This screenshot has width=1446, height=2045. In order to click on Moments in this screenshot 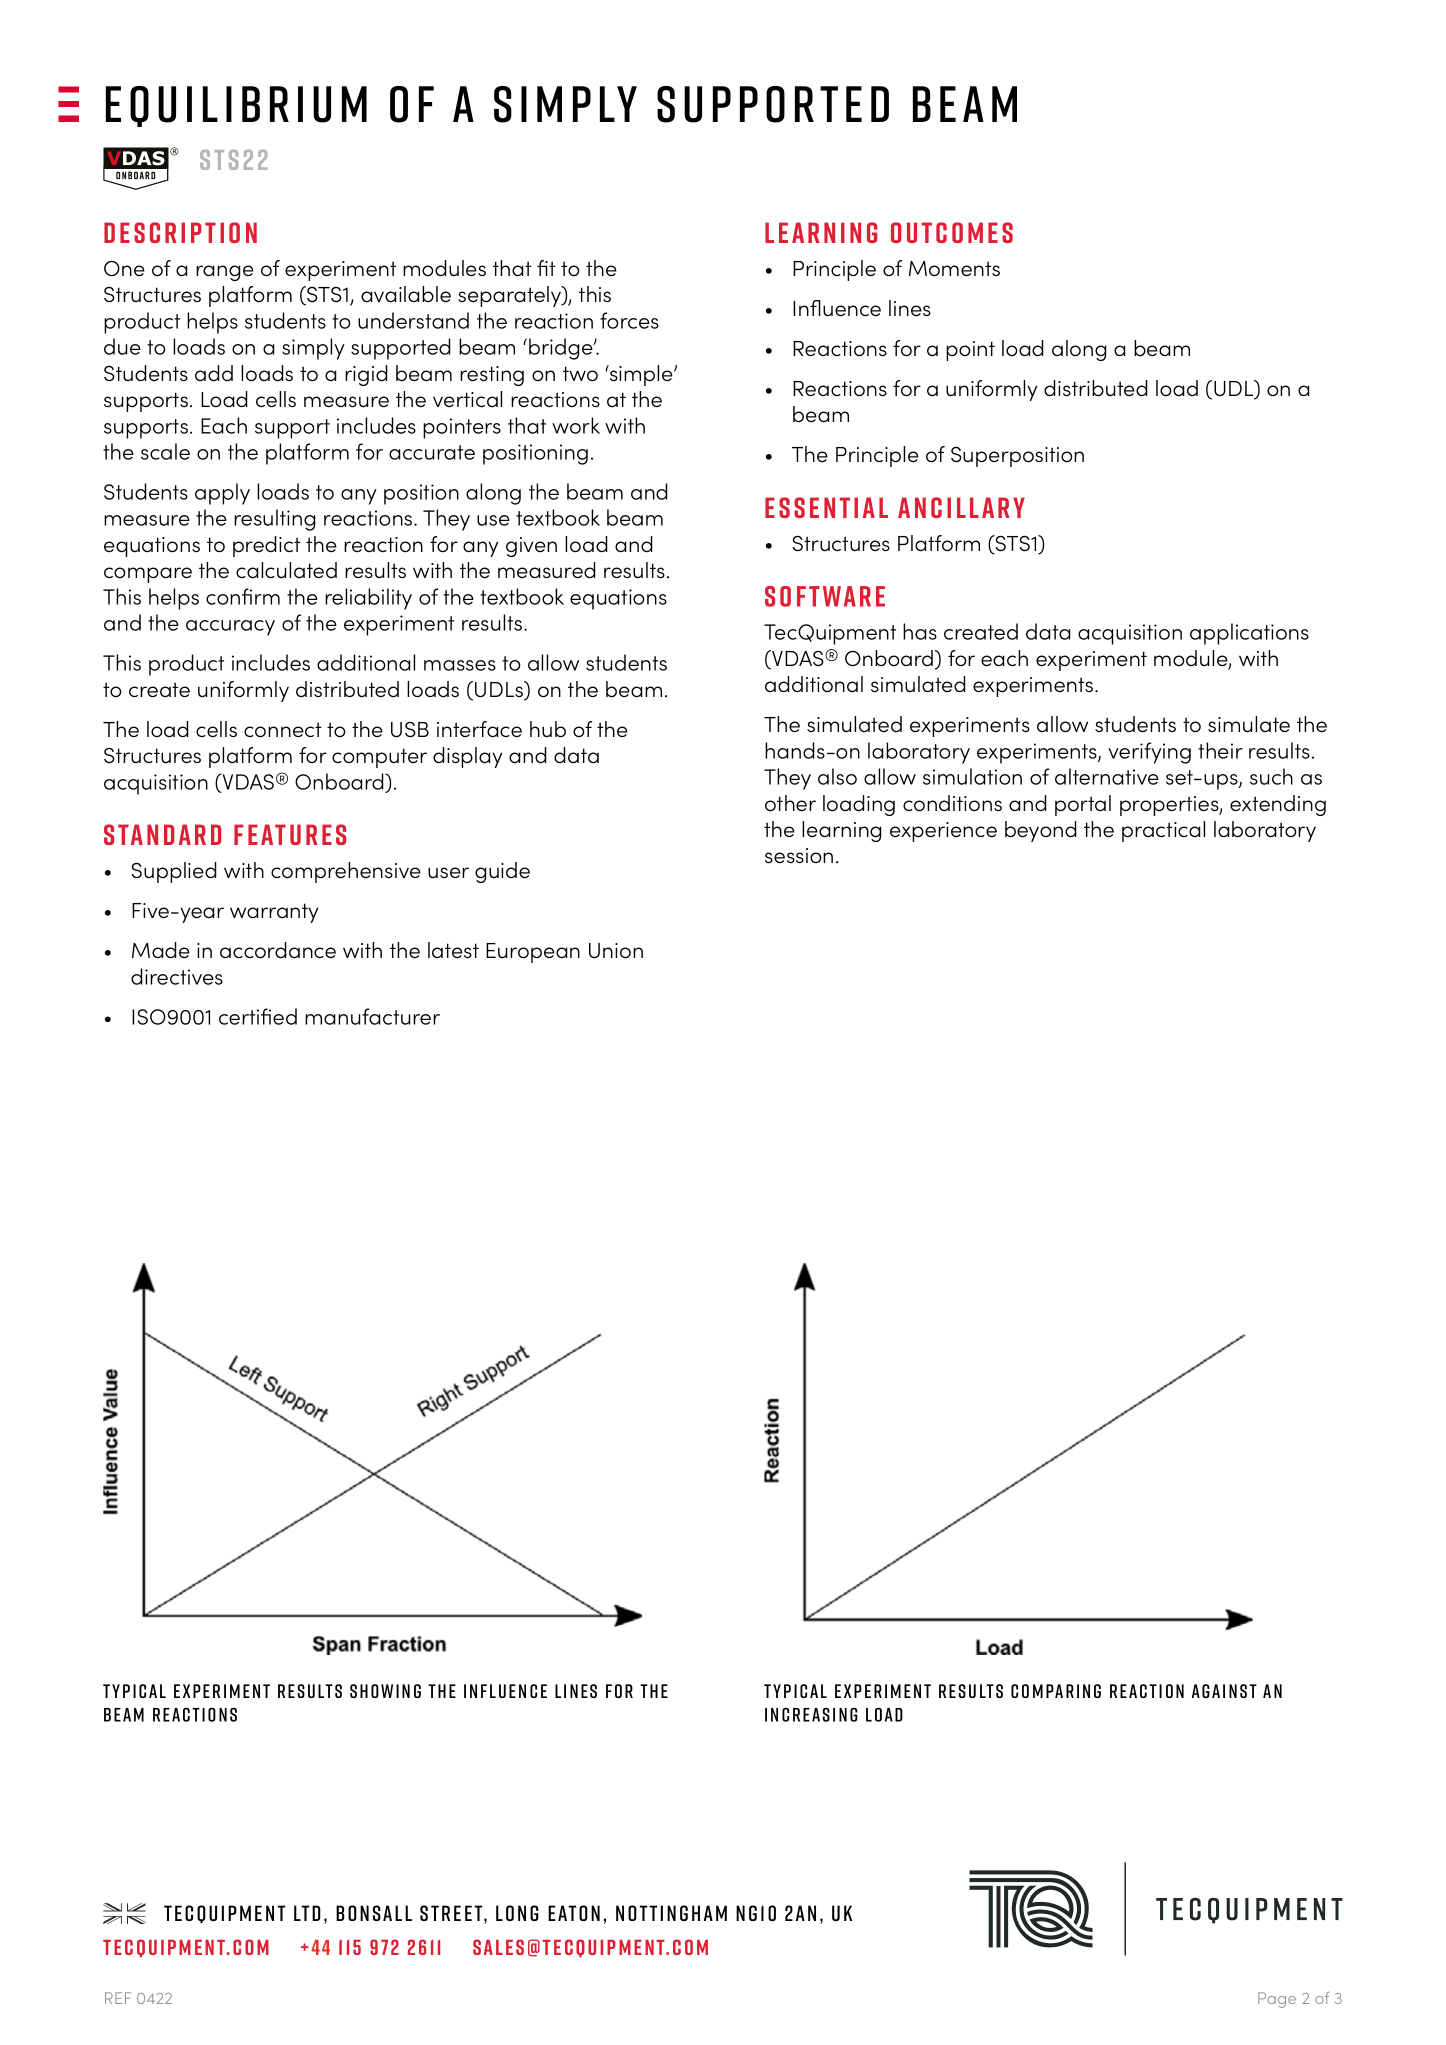, I will do `click(954, 269)`.
